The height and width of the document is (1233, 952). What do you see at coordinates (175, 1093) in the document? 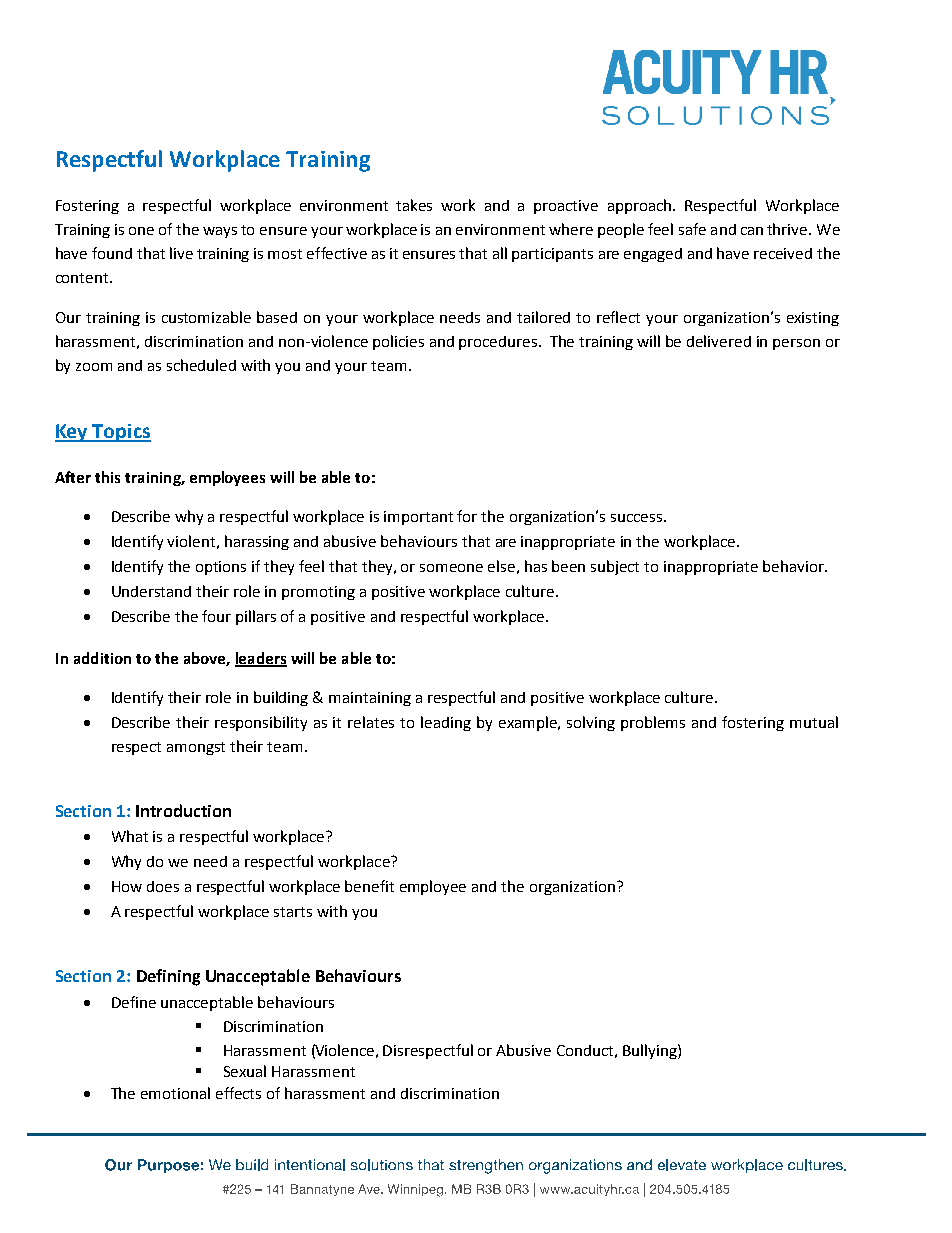
I see `emotional` at bounding box center [175, 1093].
